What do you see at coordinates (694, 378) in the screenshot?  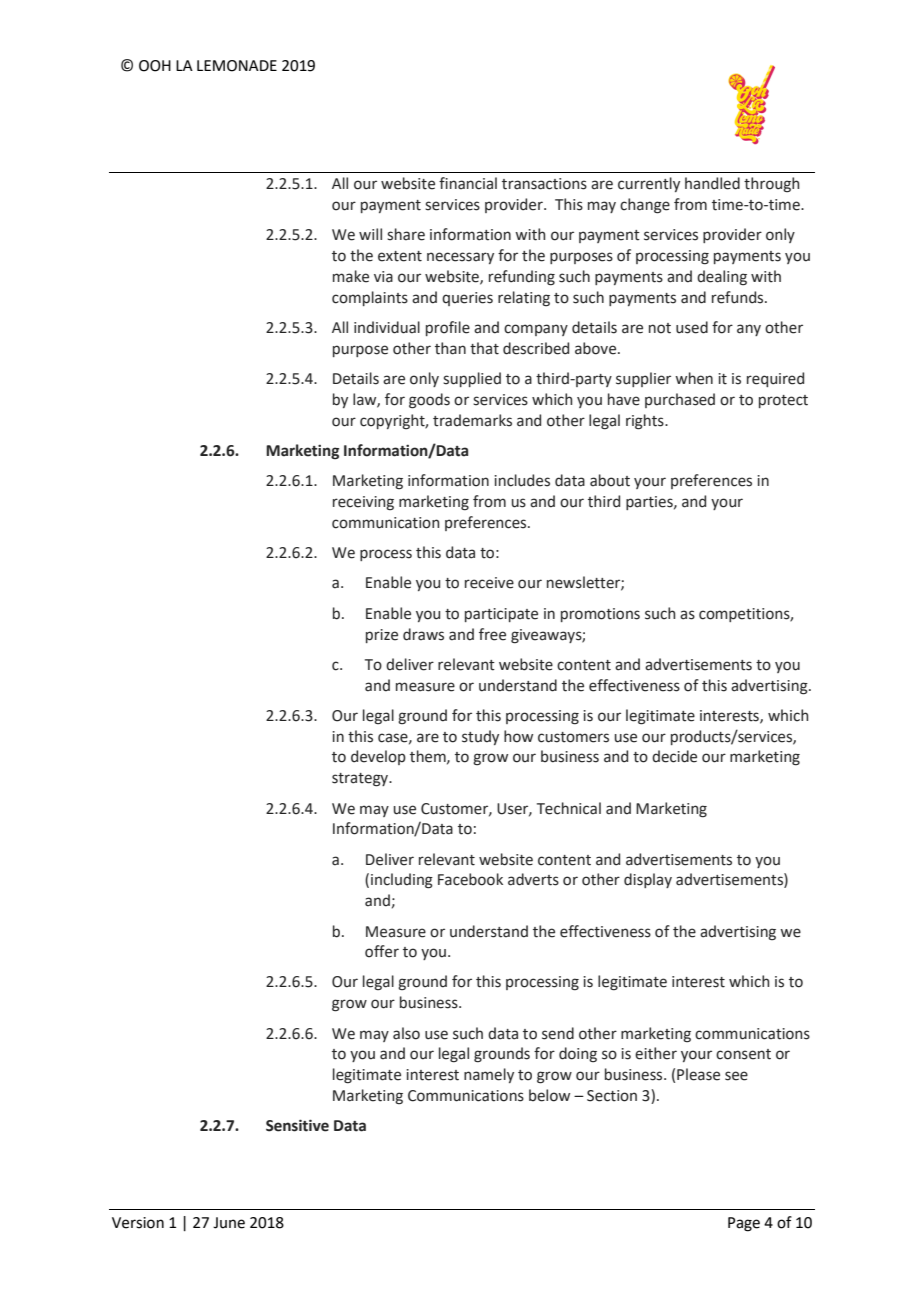 I see `when` at bounding box center [694, 378].
